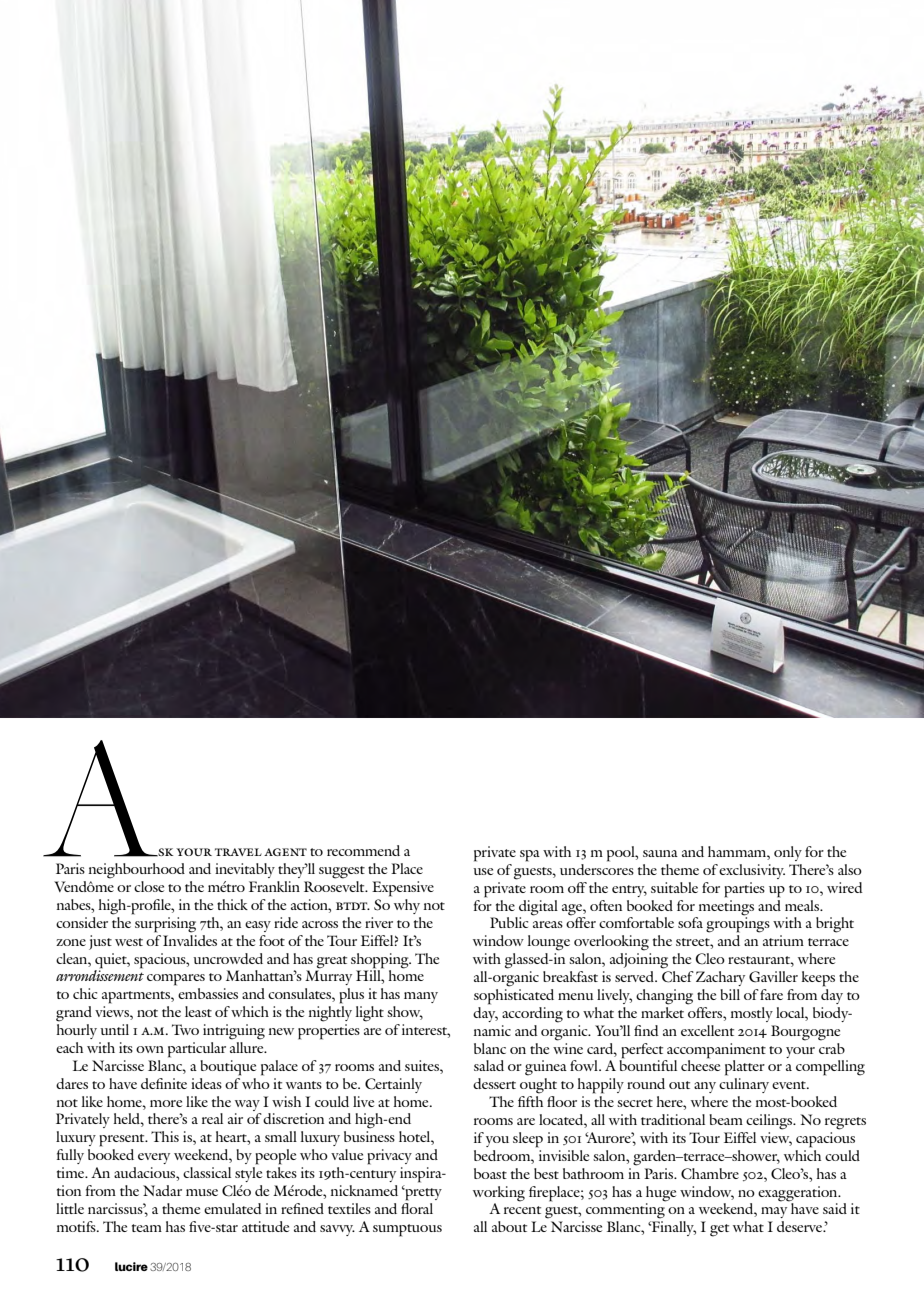  What do you see at coordinates (509, 1226) in the screenshot?
I see `about` at bounding box center [509, 1226].
